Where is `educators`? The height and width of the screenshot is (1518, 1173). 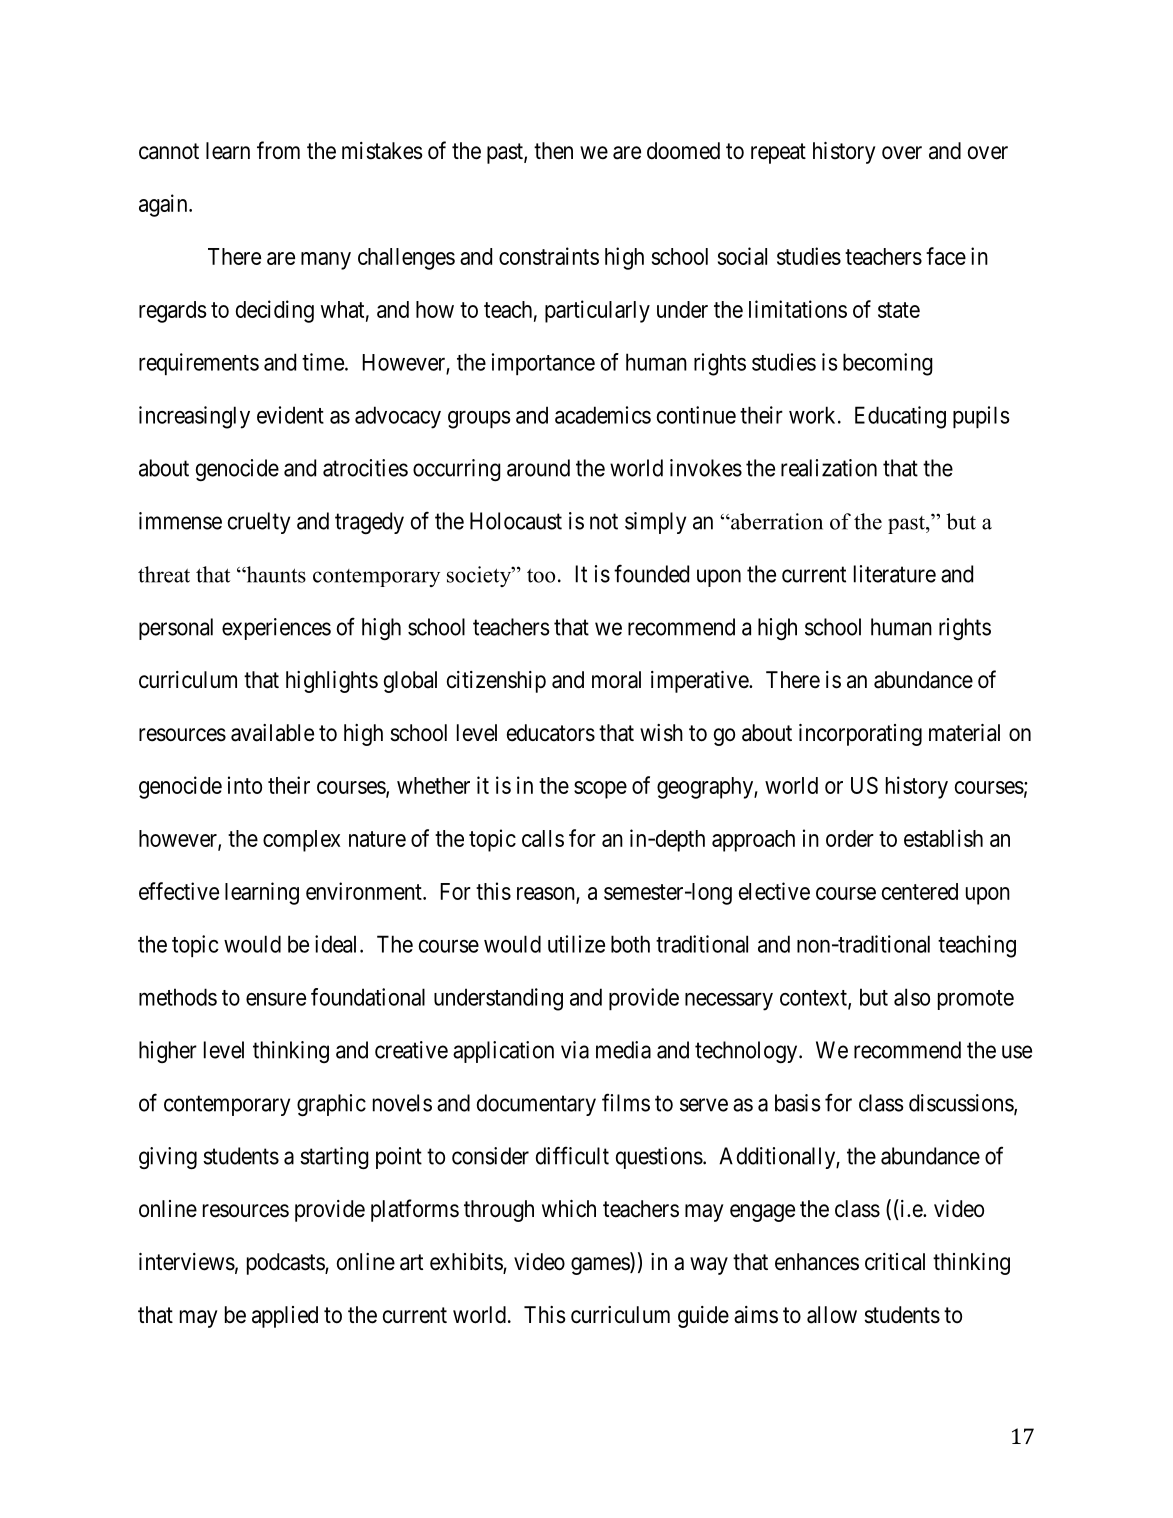
educators is located at coordinates (551, 733).
